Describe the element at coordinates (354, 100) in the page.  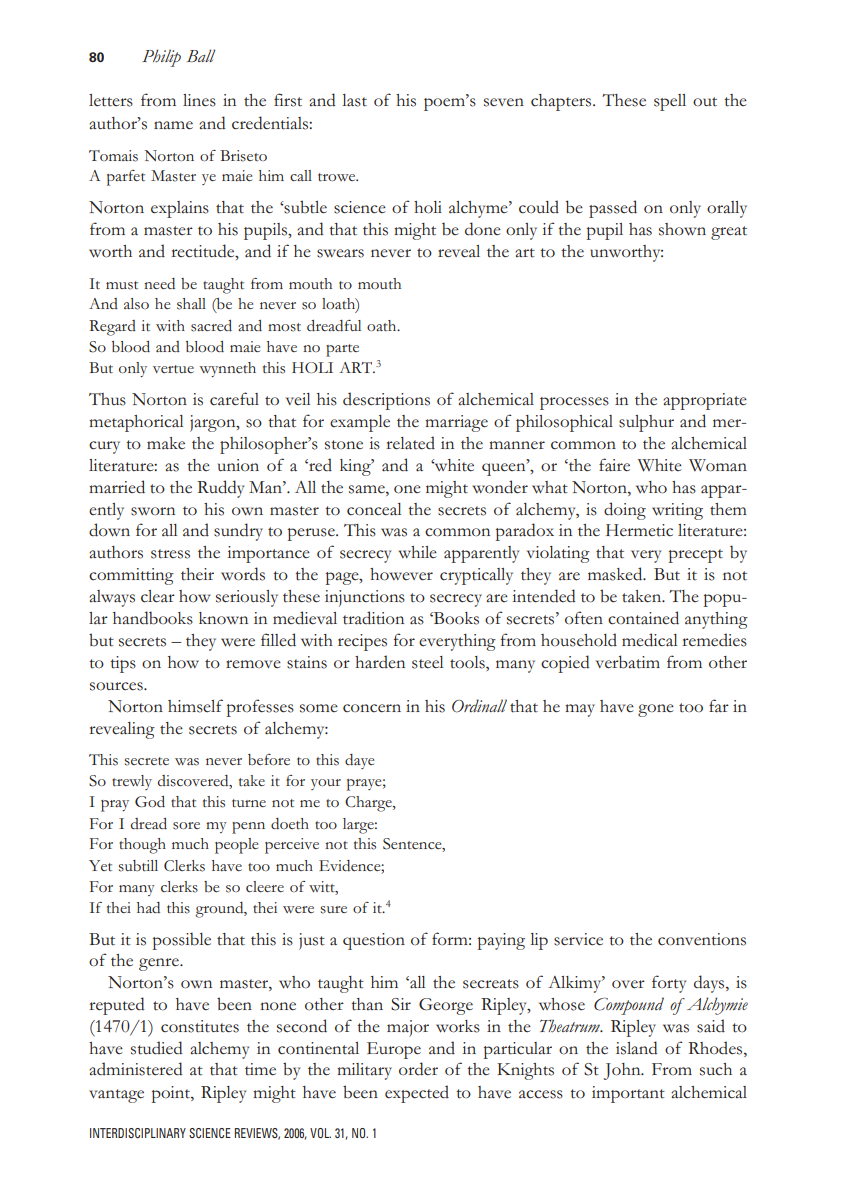
I see `last` at that location.
